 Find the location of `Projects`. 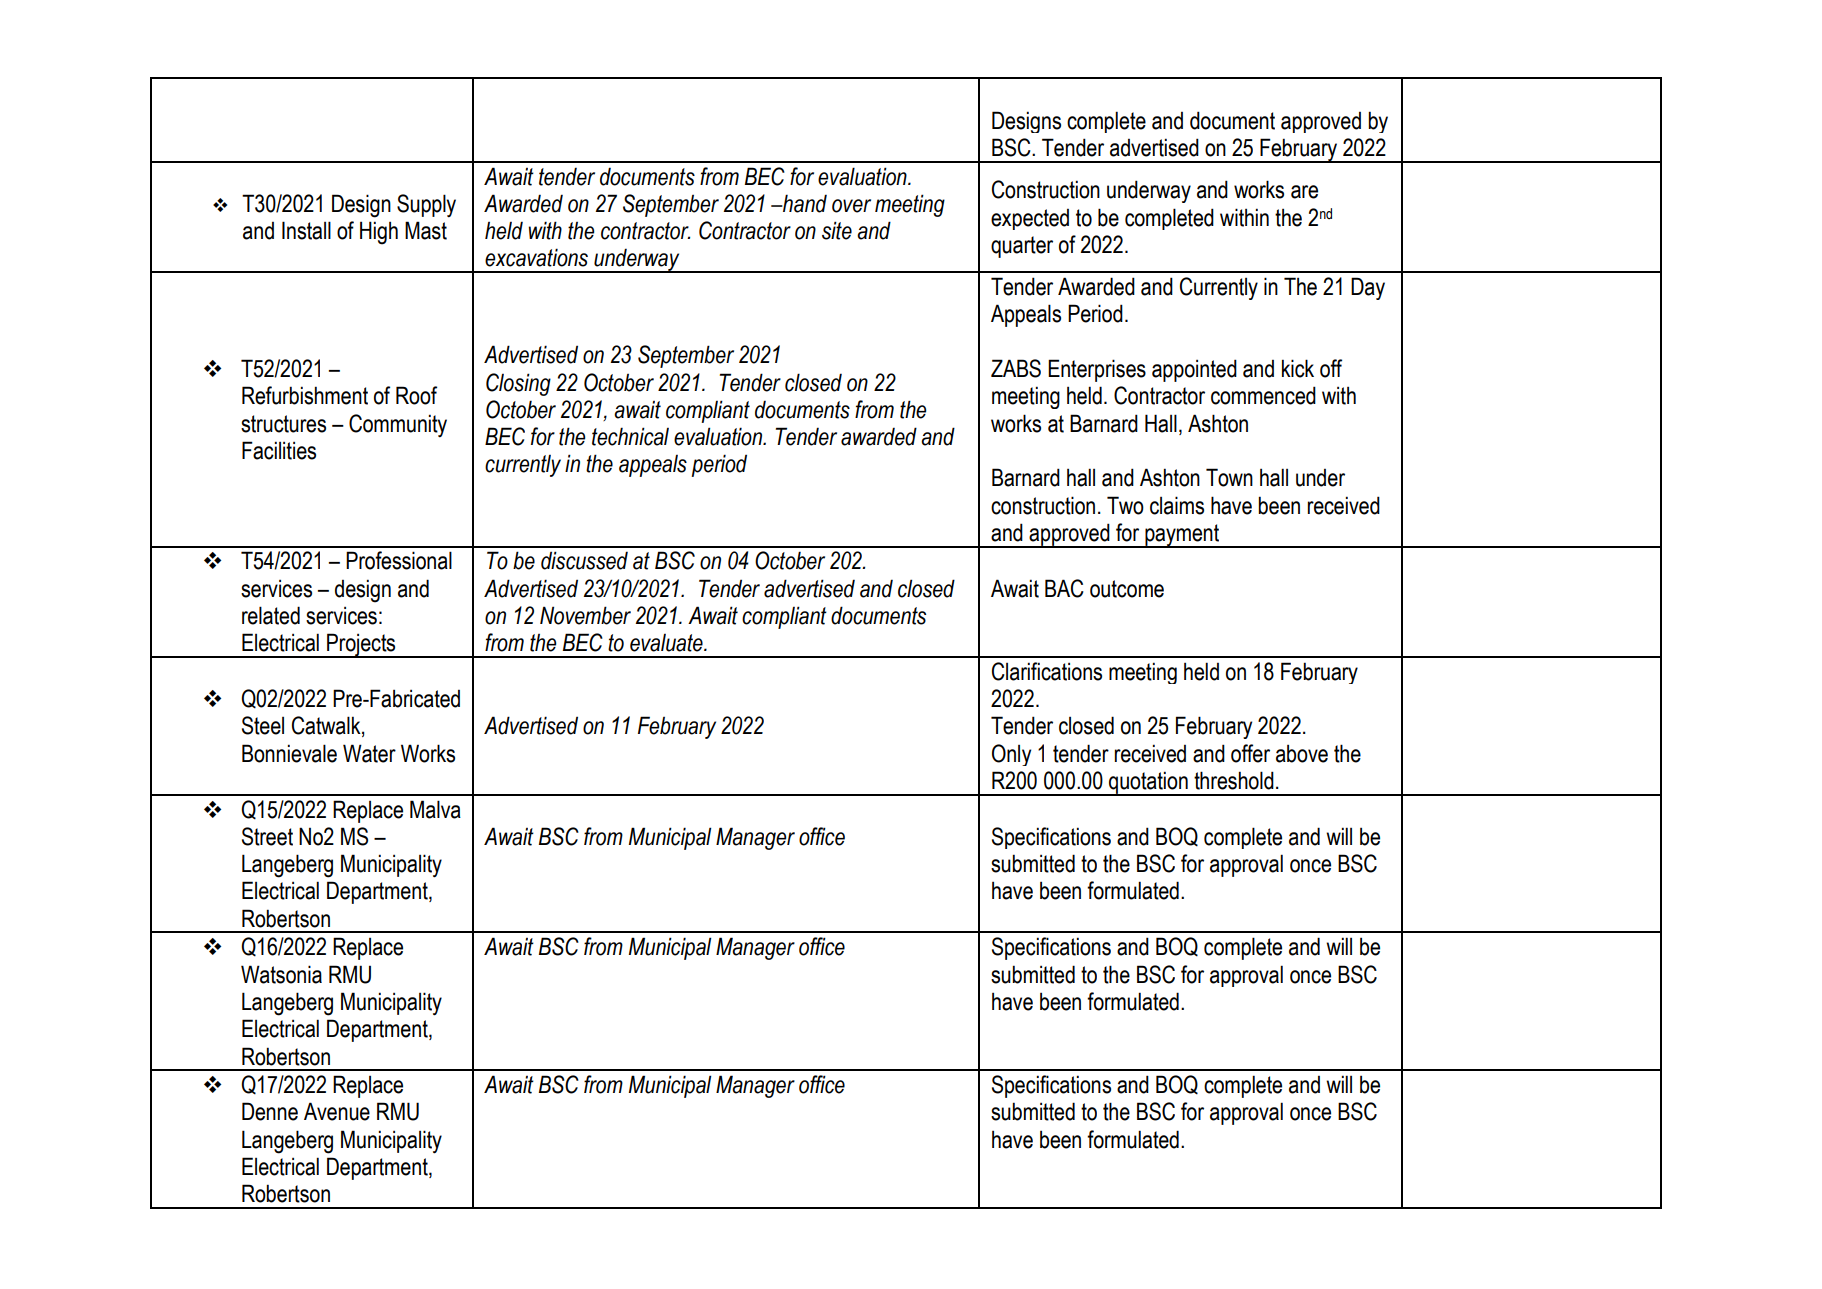

Projects is located at coordinates (361, 645).
